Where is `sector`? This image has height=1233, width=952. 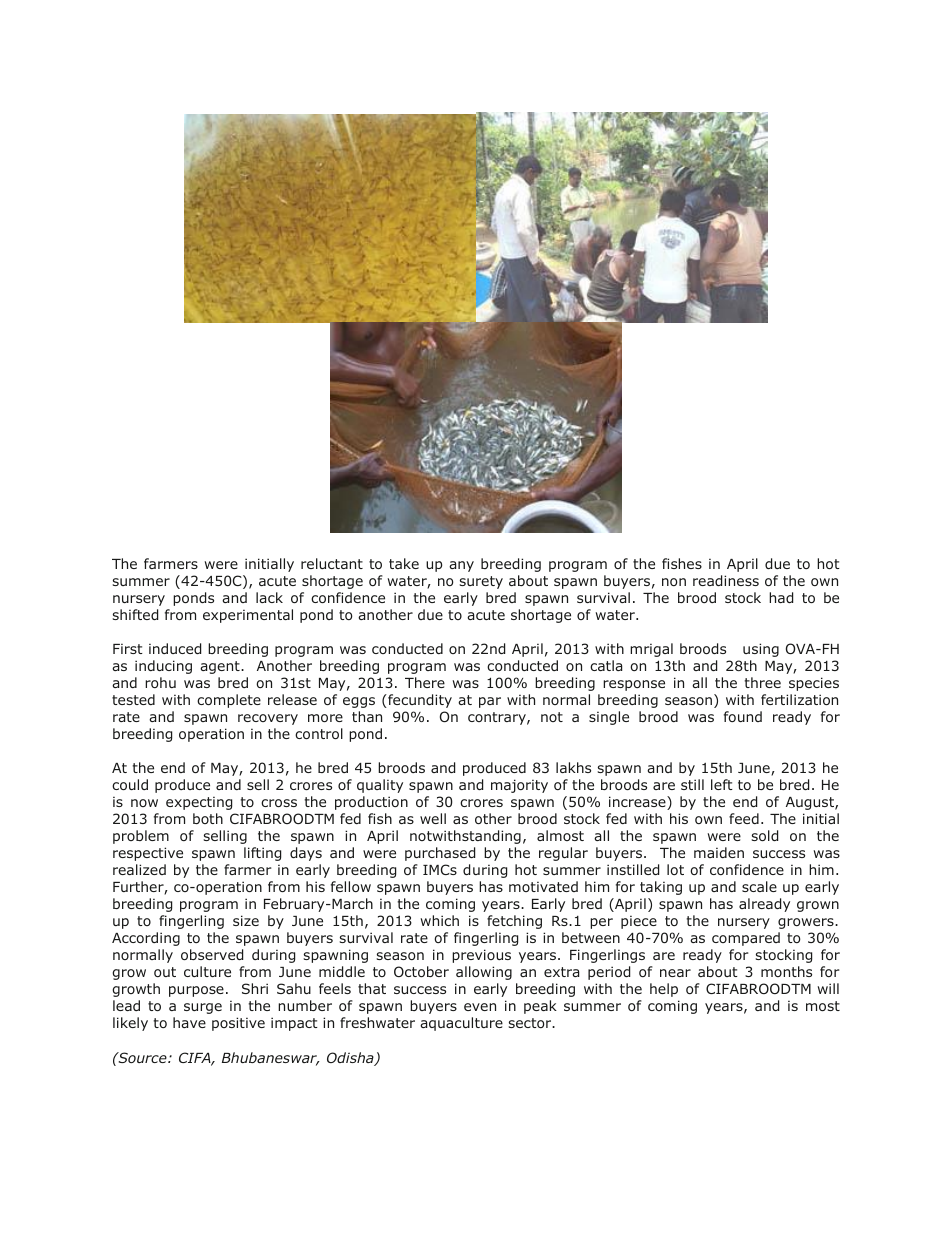 sector is located at coordinates (531, 1023).
